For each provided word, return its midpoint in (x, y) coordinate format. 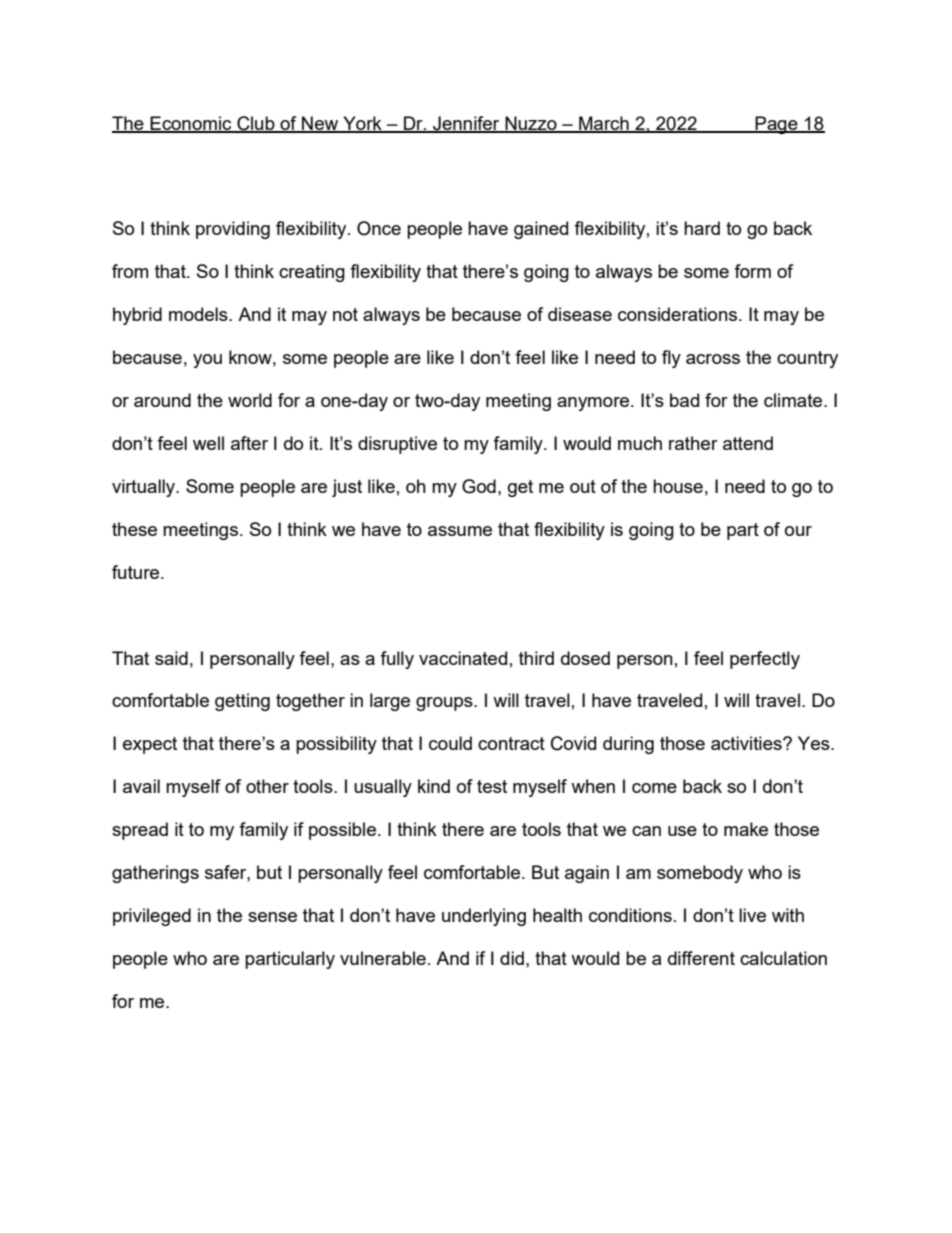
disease (580, 314)
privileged (152, 917)
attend (748, 443)
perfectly (765, 660)
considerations (679, 314)
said (171, 658)
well (208, 443)
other (267, 786)
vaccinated (463, 658)
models (199, 314)
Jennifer (466, 124)
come (654, 788)
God (479, 486)
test (492, 786)
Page (776, 125)
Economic (191, 124)
